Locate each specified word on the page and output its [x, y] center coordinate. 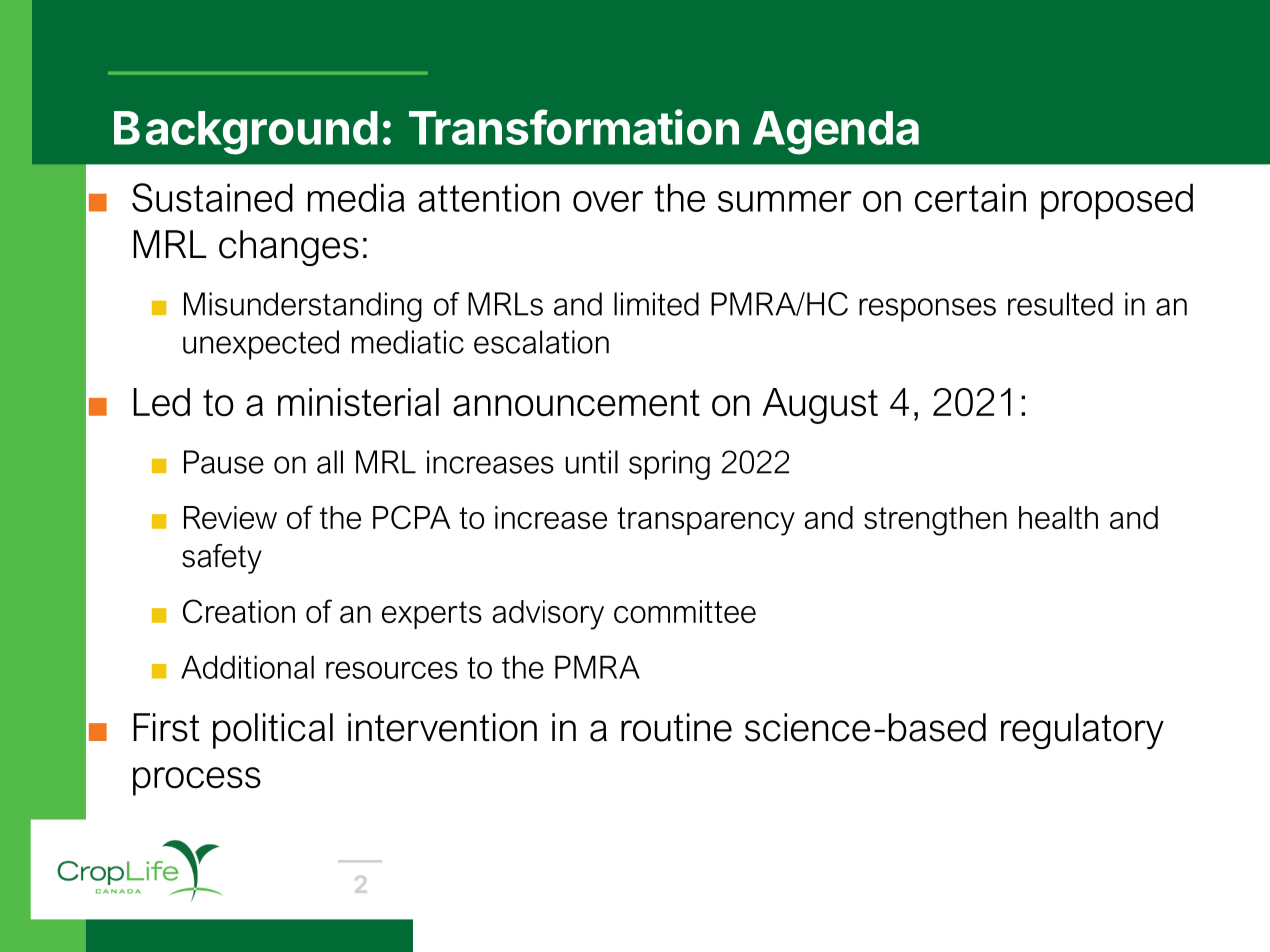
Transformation [574, 127]
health [1058, 517]
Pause [224, 462]
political [273, 731]
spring [669, 465]
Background [246, 133]
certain [970, 197]
